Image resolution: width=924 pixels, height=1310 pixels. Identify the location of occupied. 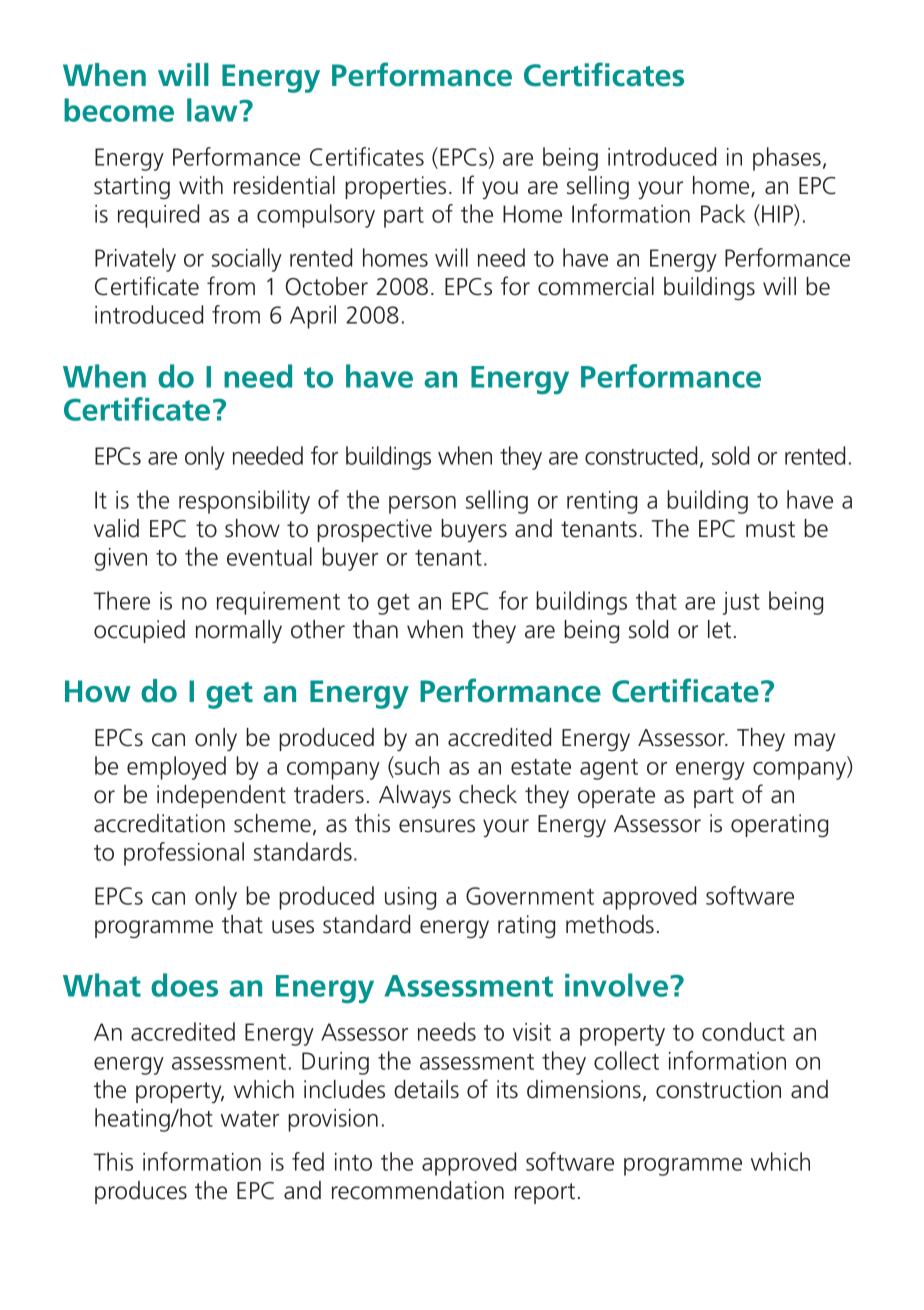
(139, 631).
